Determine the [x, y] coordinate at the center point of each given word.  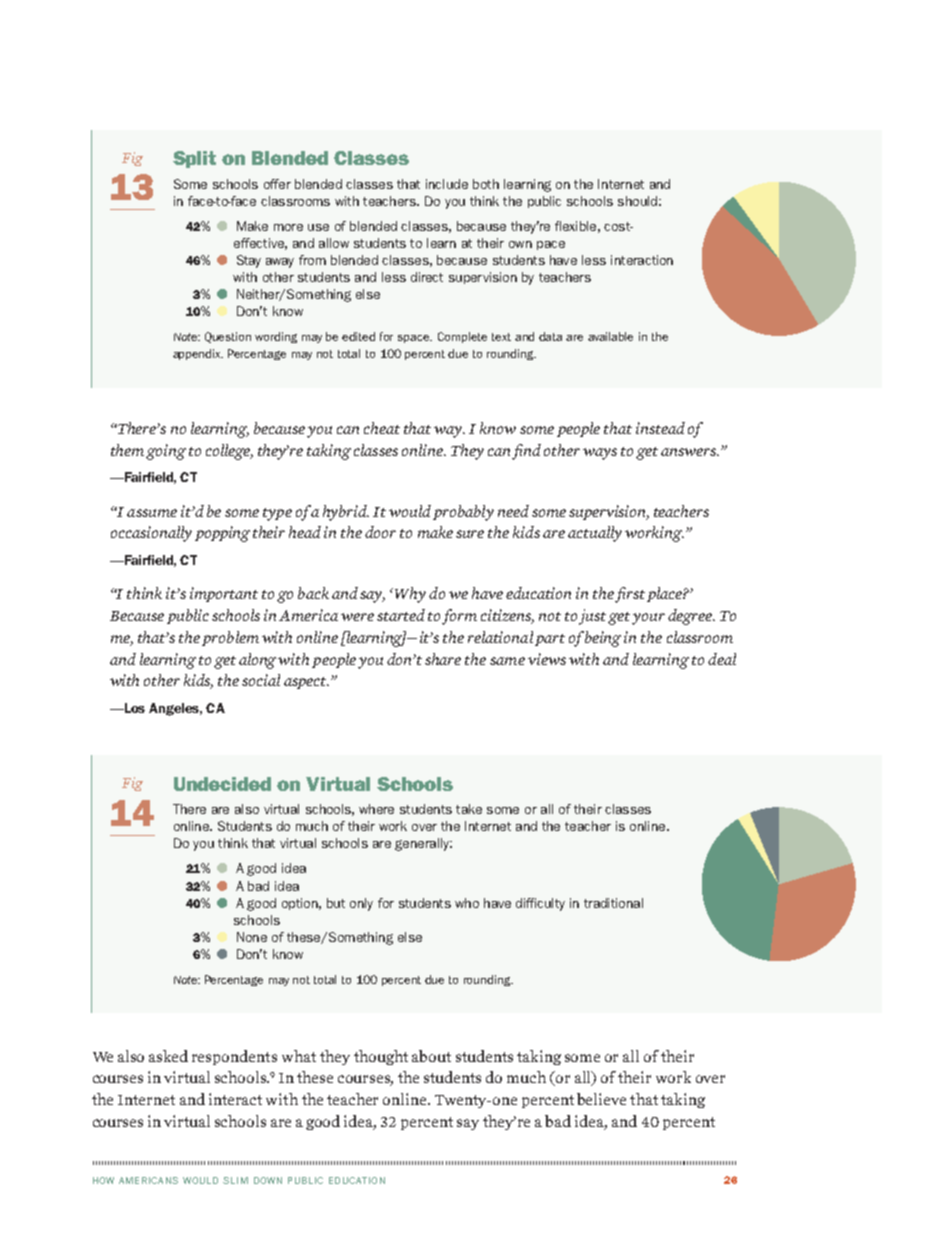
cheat [382, 428]
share [443, 659]
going [166, 452]
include [447, 184]
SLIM [235, 1180]
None [252, 937]
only [361, 904]
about [431, 1056]
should [637, 201]
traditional [613, 903]
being [603, 639]
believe [601, 1099]
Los [134, 708]
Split [194, 159]
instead [660, 428]
